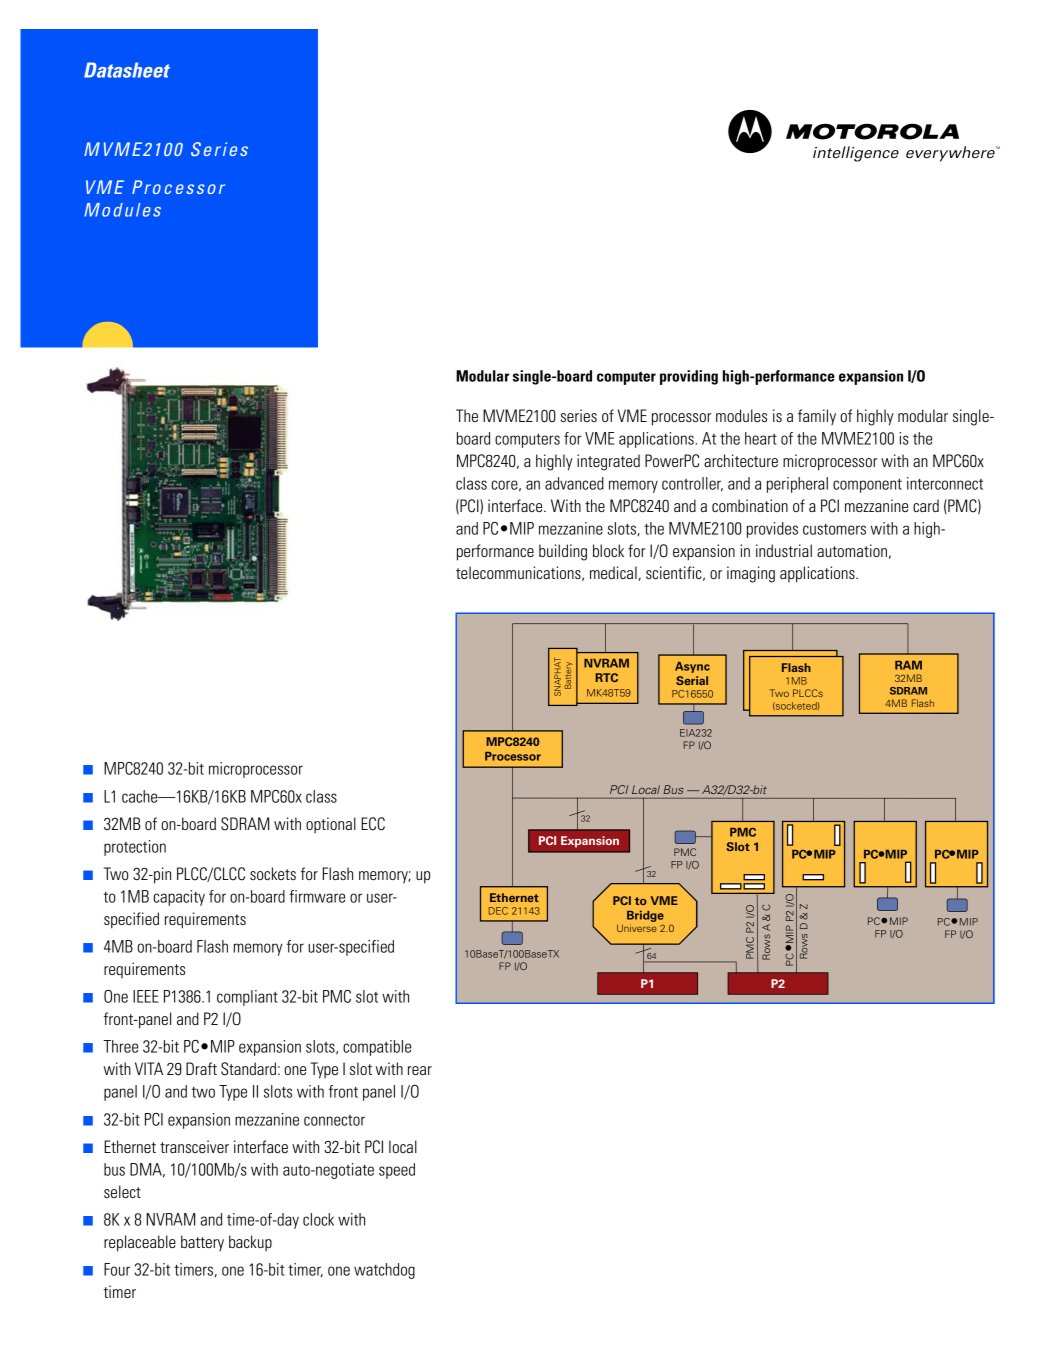  What do you see at coordinates (384, 1271) in the screenshot?
I see `watchdog` at bounding box center [384, 1271].
